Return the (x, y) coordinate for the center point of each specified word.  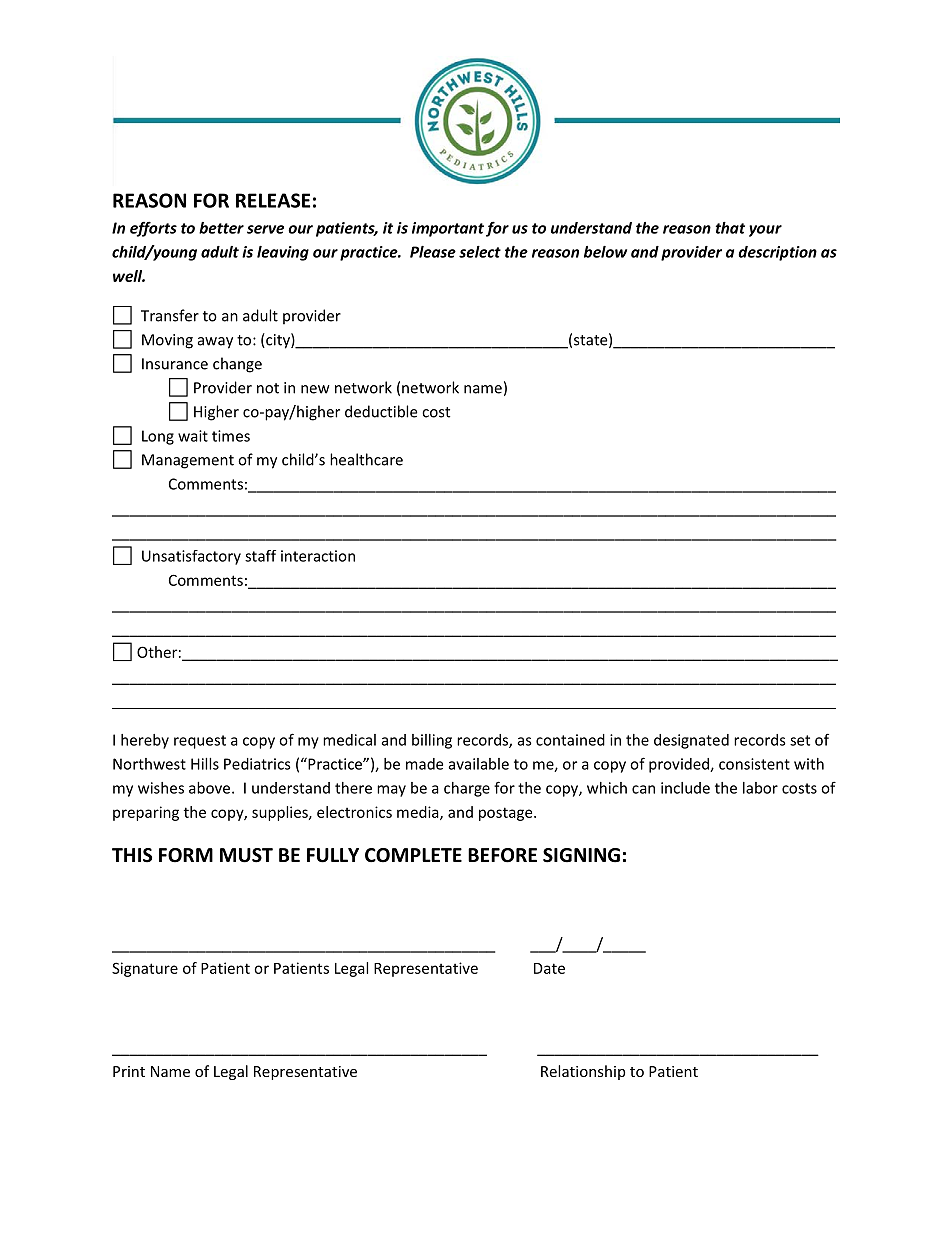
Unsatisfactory (191, 557)
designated (691, 741)
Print (129, 1071)
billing (432, 741)
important (448, 229)
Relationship (583, 1072)
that (730, 228)
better (221, 228)
